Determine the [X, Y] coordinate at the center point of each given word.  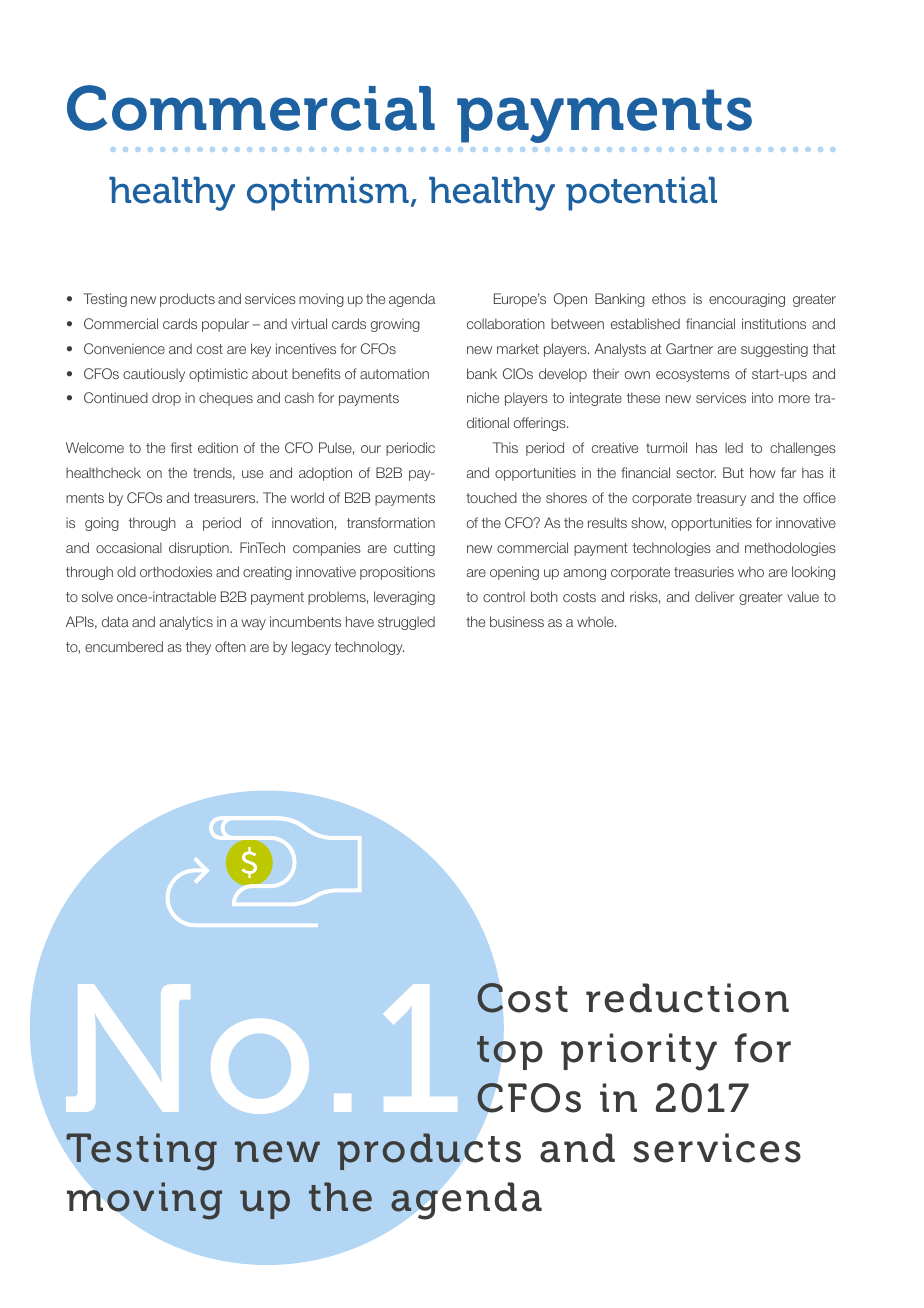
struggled [406, 623]
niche [483, 397]
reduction [687, 998]
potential [641, 193]
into [762, 397]
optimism [328, 193]
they [198, 648]
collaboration [506, 323]
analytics [186, 623]
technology [369, 648]
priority [639, 1052]
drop [166, 399]
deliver [715, 596]
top [510, 1052]
